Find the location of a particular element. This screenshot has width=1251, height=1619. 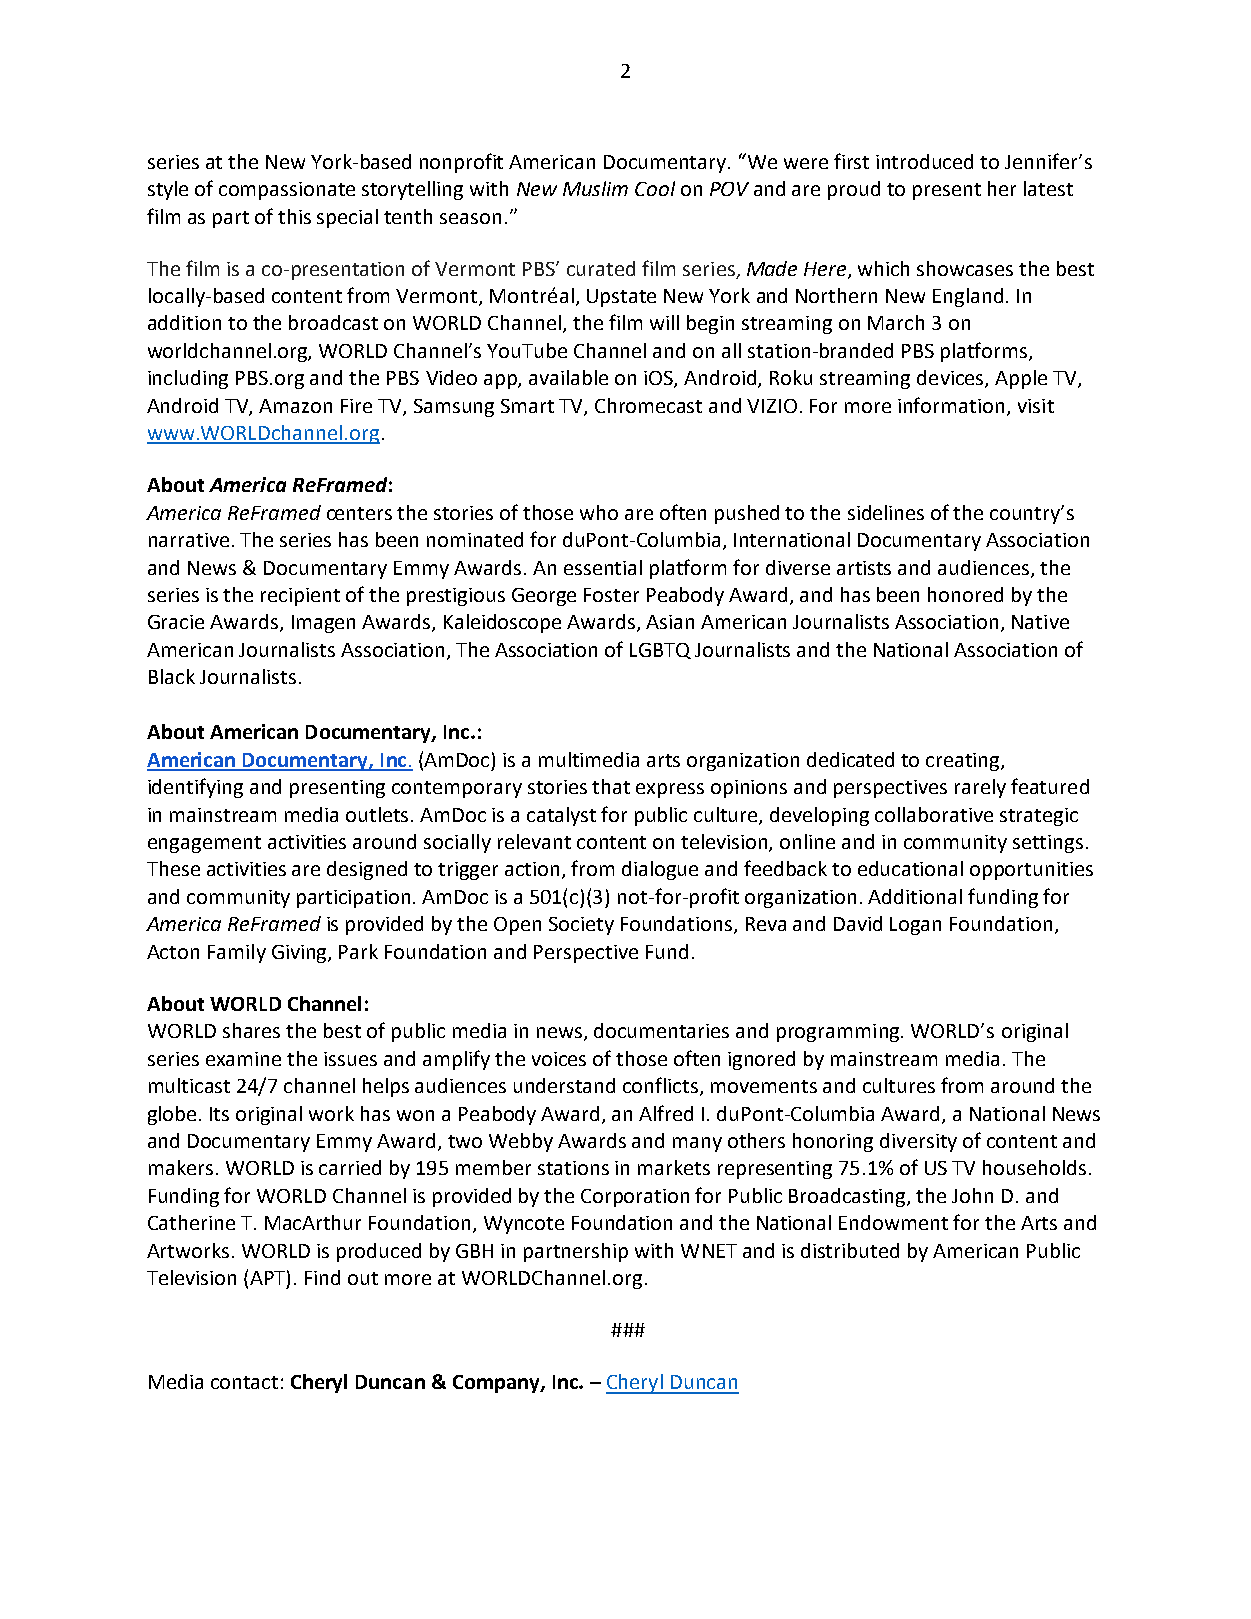

Company is located at coordinates (497, 1384).
